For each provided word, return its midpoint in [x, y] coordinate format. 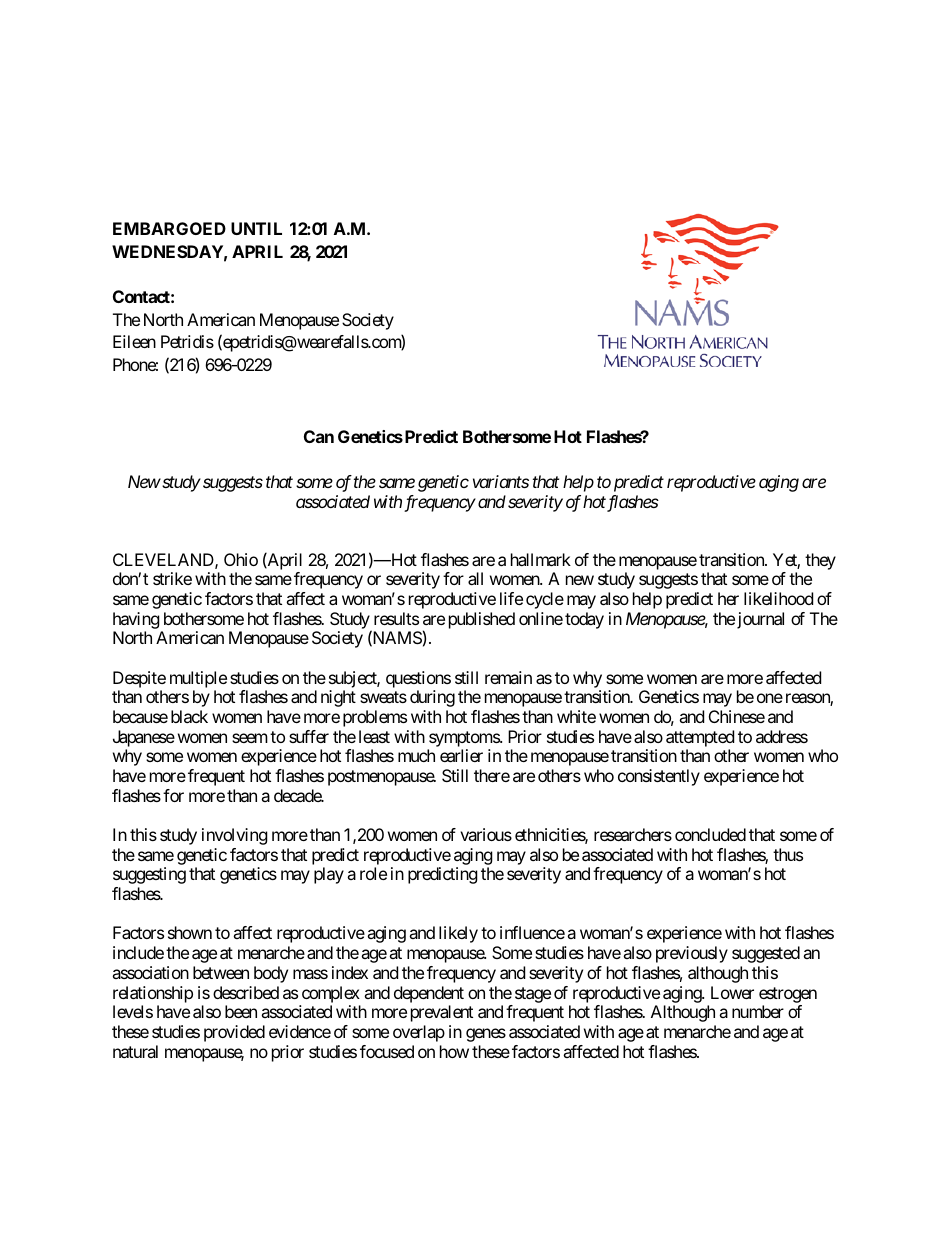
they [820, 561]
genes [486, 1035]
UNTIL [256, 228]
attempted [700, 738]
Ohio [241, 559]
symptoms [465, 739]
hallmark [541, 559]
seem [250, 738]
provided [234, 1033]
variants [501, 481]
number [758, 1011]
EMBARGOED [169, 228]
